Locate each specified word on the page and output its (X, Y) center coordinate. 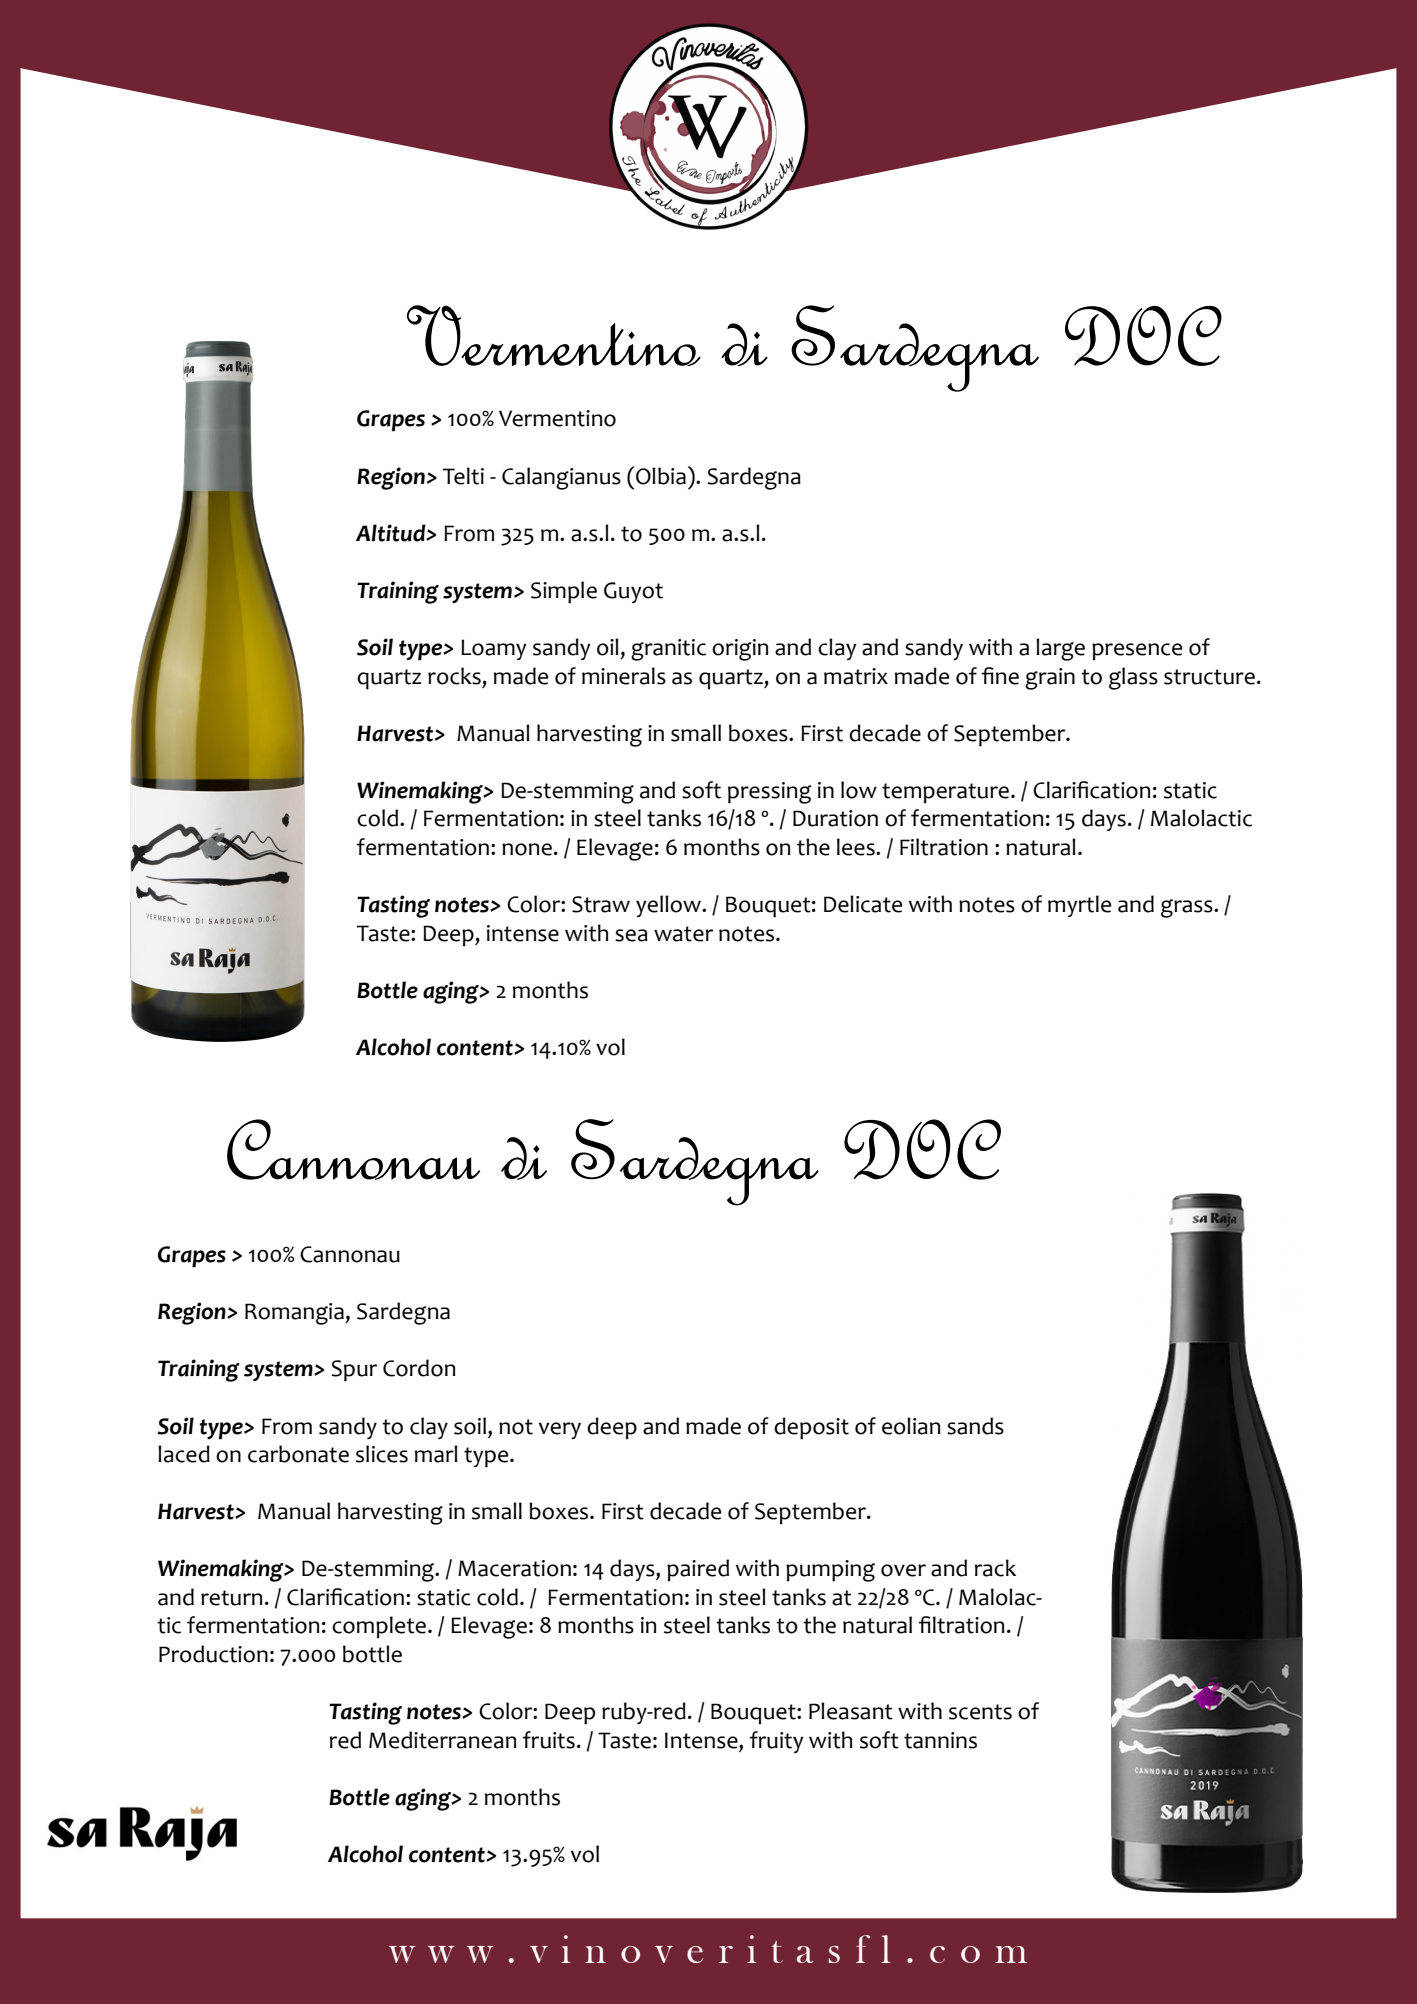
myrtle (1079, 906)
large (1060, 649)
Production (213, 1654)
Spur (354, 1371)
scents (980, 1712)
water (683, 934)
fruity (777, 1742)
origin (740, 650)
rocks (454, 676)
